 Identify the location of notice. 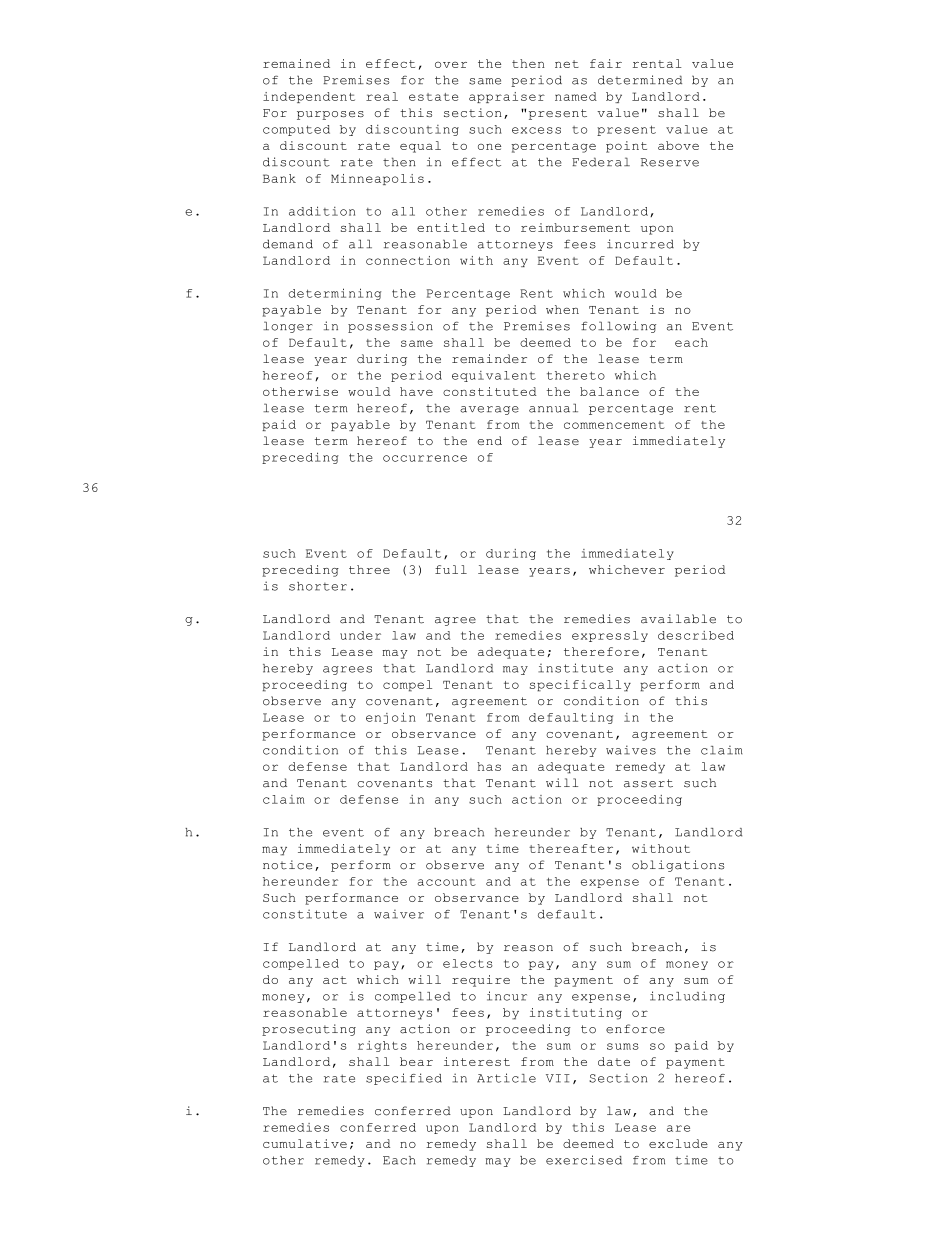
(287, 865).
